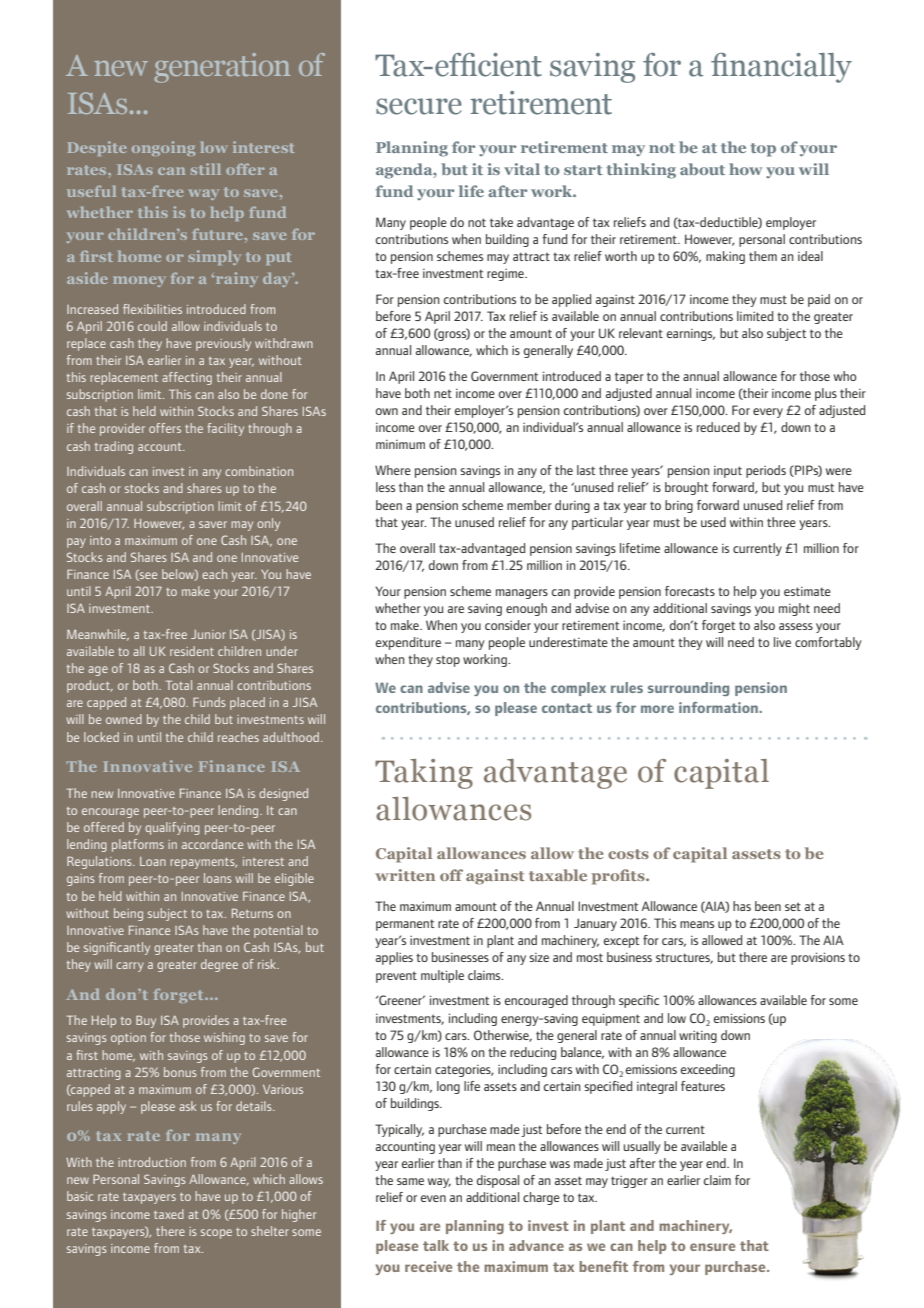  Describe the element at coordinates (712, 1247) in the screenshot. I see `ensure` at that location.
